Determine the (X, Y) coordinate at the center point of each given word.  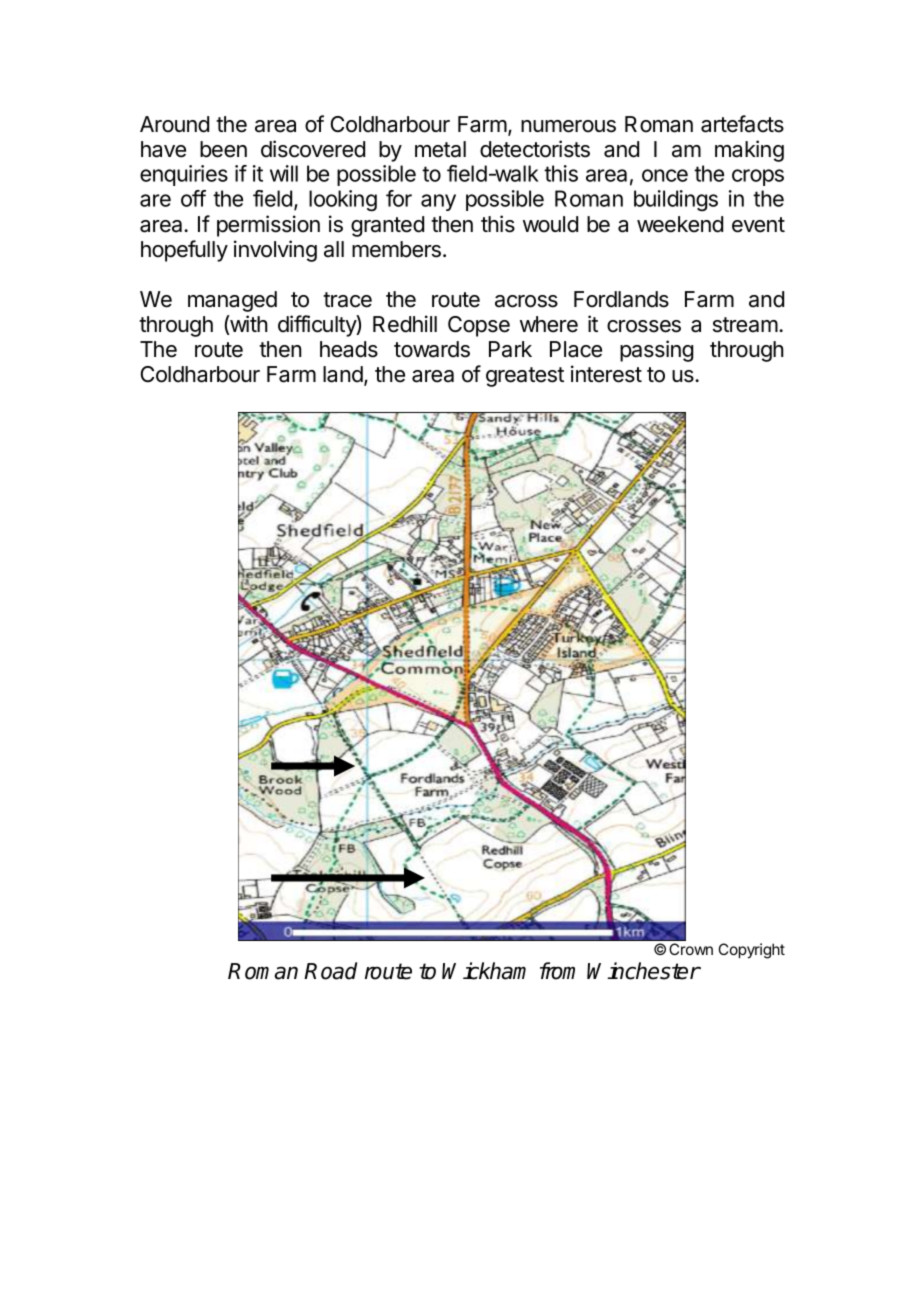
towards (432, 349)
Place (576, 349)
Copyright (752, 951)
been (223, 149)
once (665, 175)
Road (330, 971)
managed (232, 301)
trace (347, 300)
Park (510, 349)
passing (656, 351)
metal (440, 149)
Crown (691, 949)
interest (606, 374)
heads (349, 349)
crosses (644, 326)
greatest (525, 377)
